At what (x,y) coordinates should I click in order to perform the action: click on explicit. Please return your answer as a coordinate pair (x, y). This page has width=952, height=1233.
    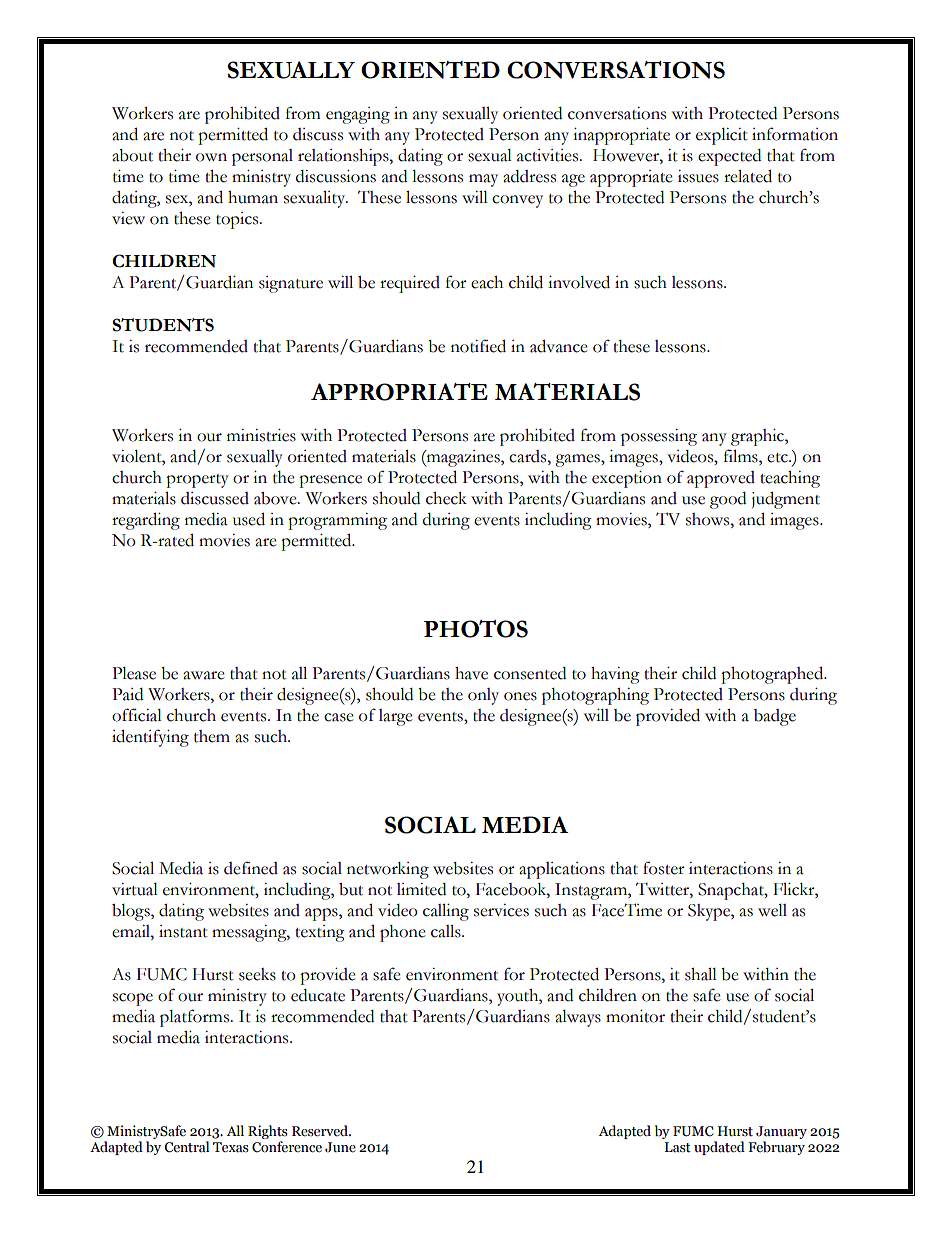
    Looking at the image, I should click on (722, 136).
